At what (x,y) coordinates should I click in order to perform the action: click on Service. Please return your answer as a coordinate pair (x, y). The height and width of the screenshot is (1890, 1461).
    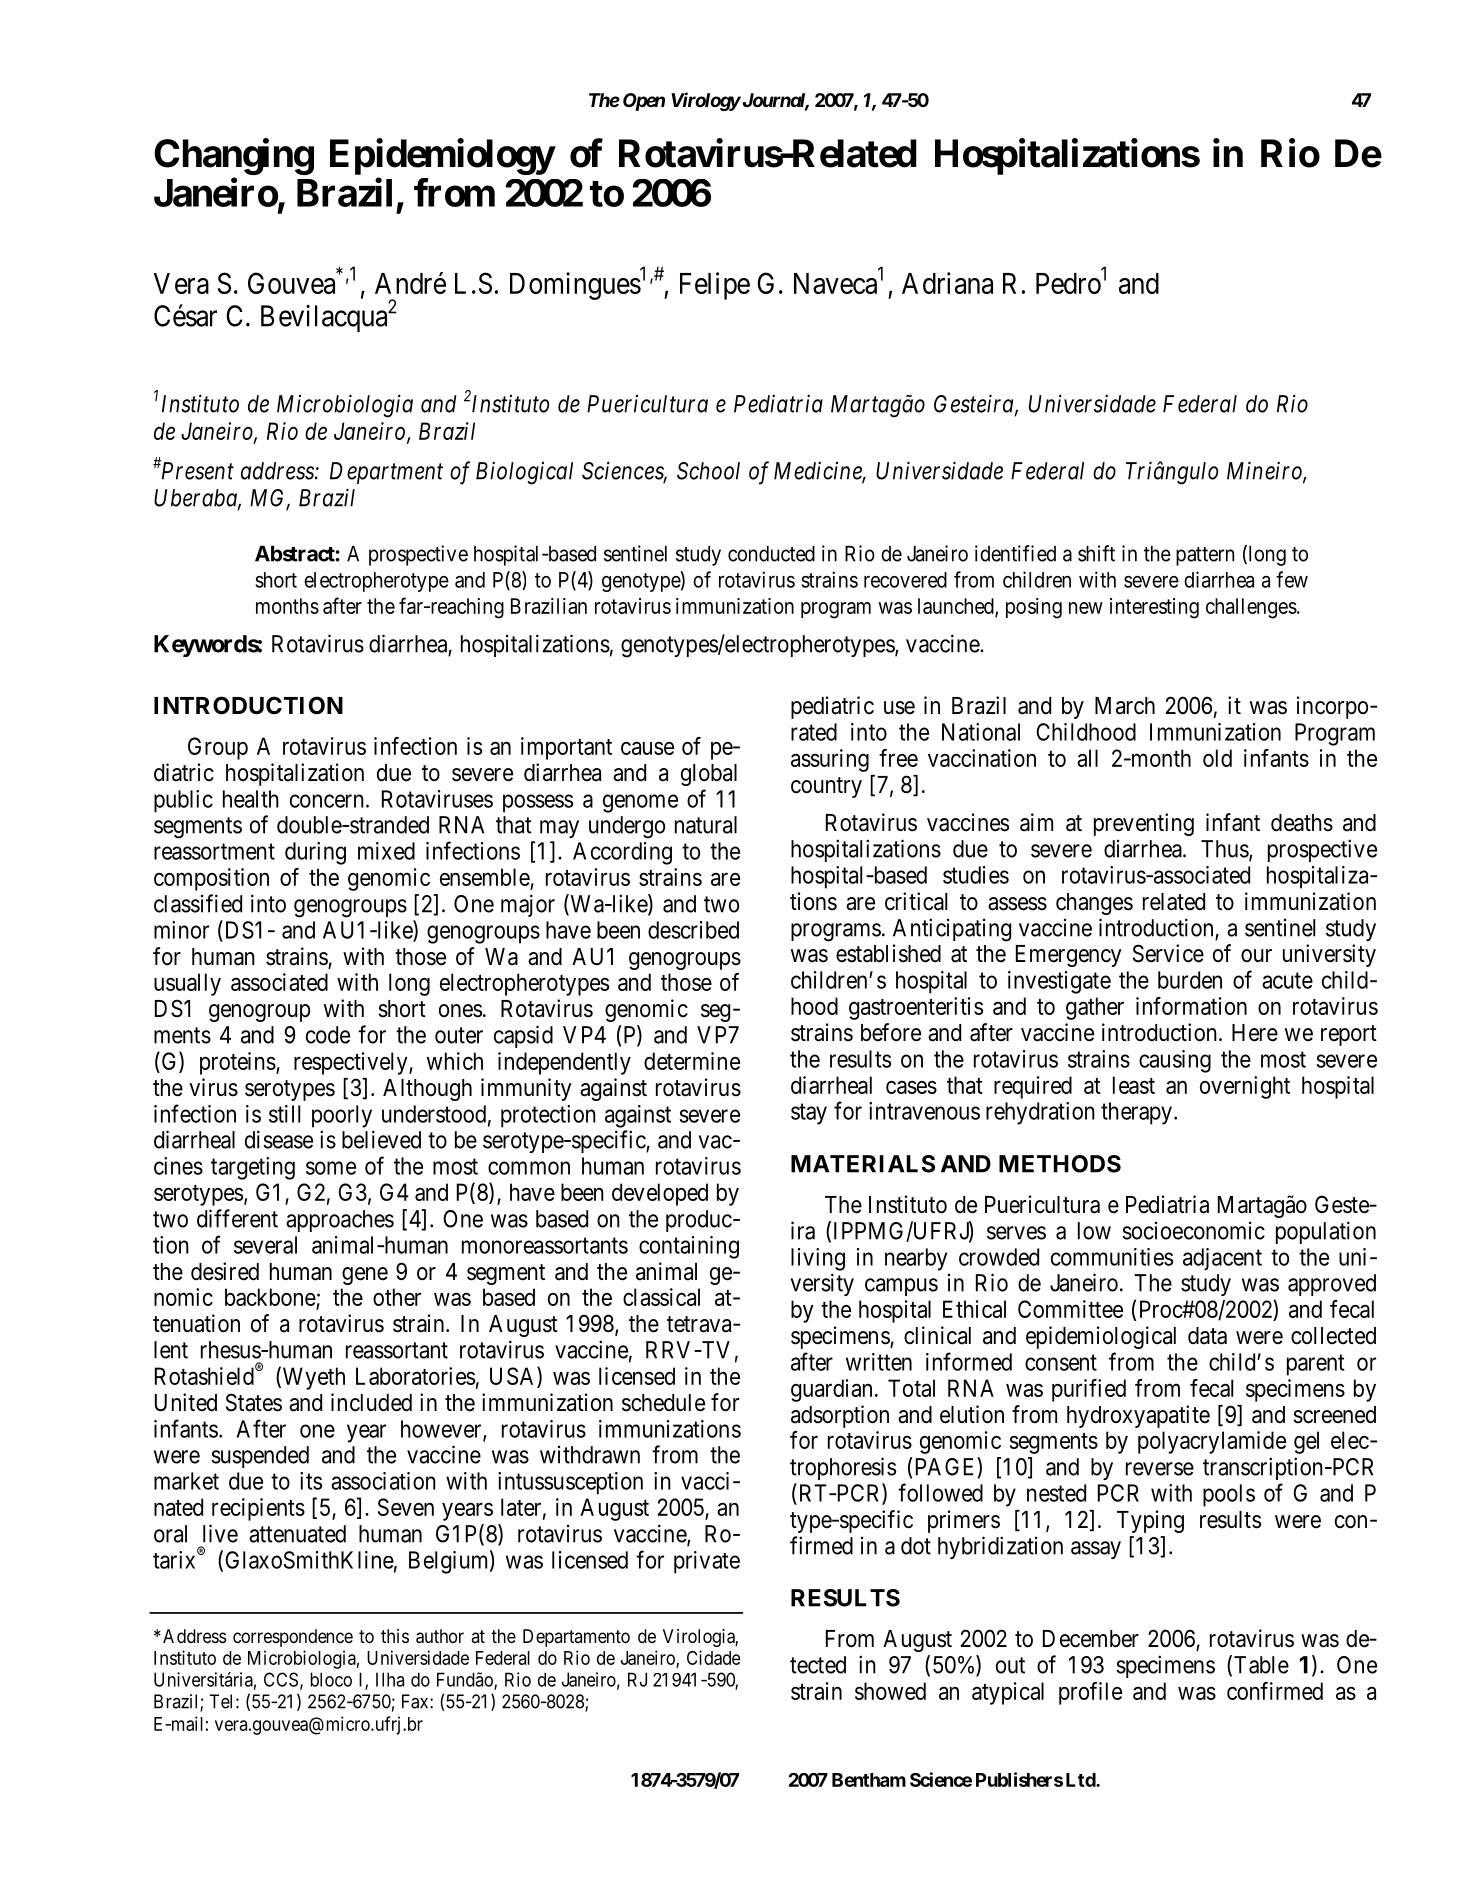
    Looking at the image, I should click on (1168, 953).
